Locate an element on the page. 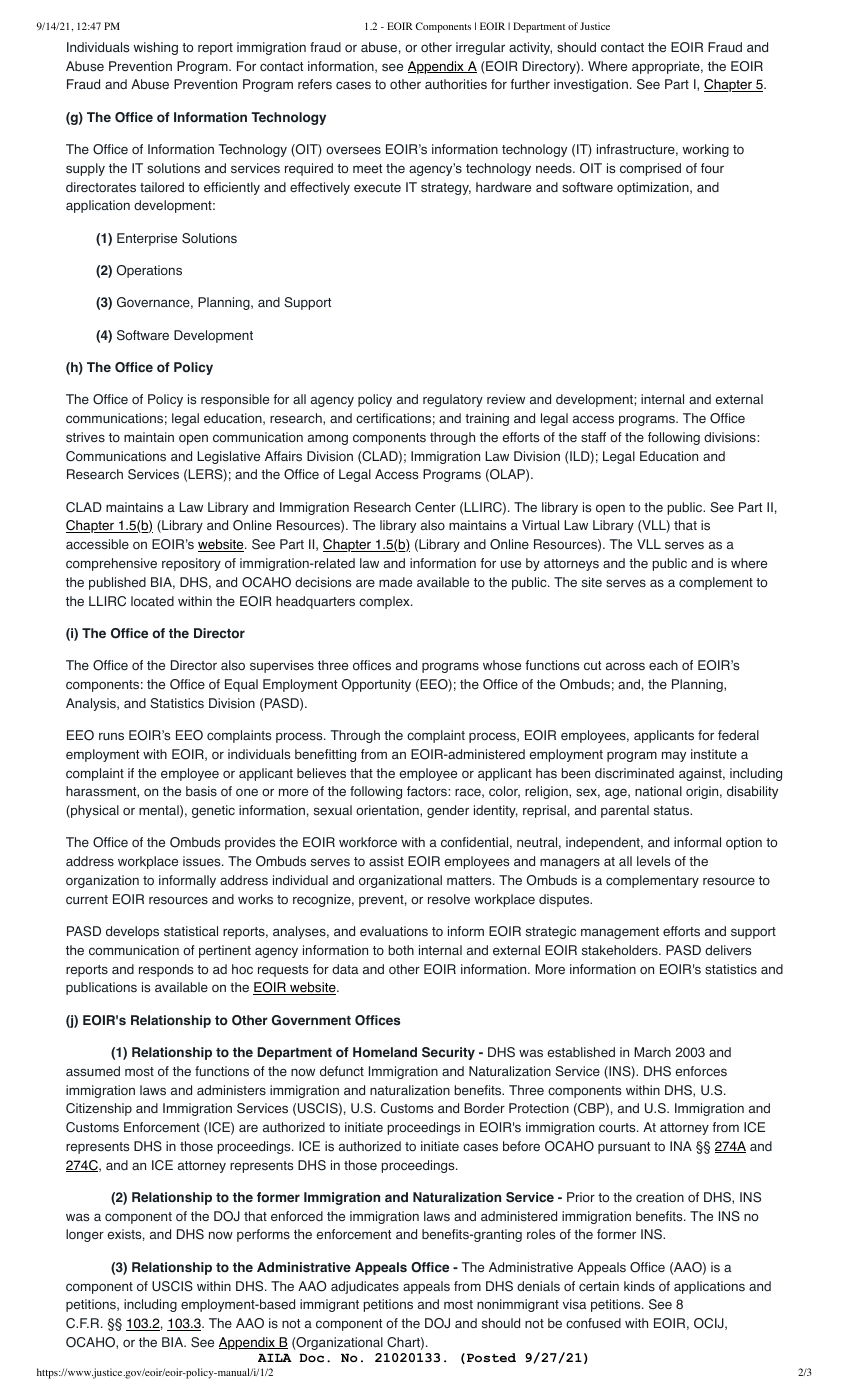  Security is located at coordinates (448, 1053).
